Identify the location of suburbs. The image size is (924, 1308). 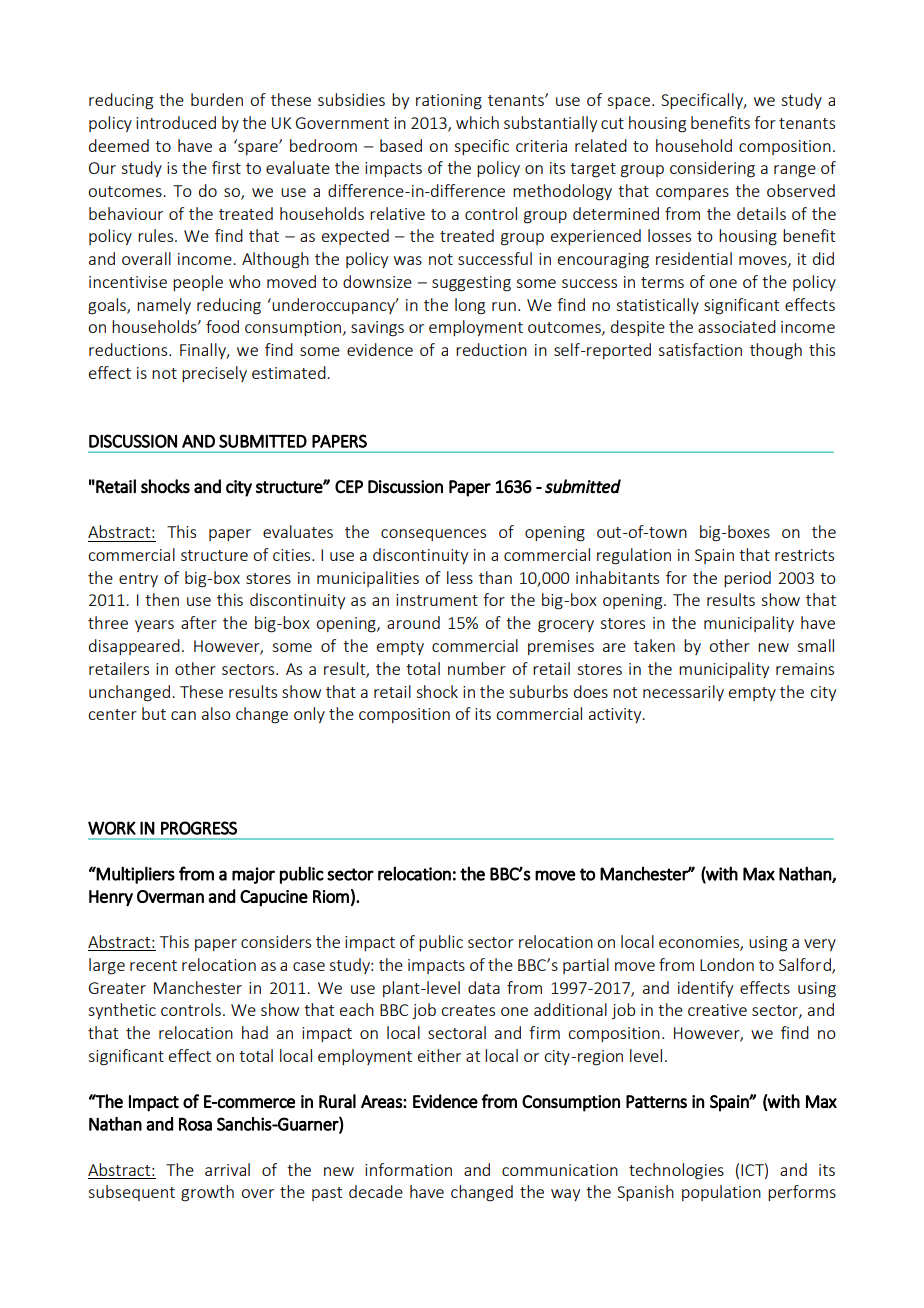
(538, 691).
